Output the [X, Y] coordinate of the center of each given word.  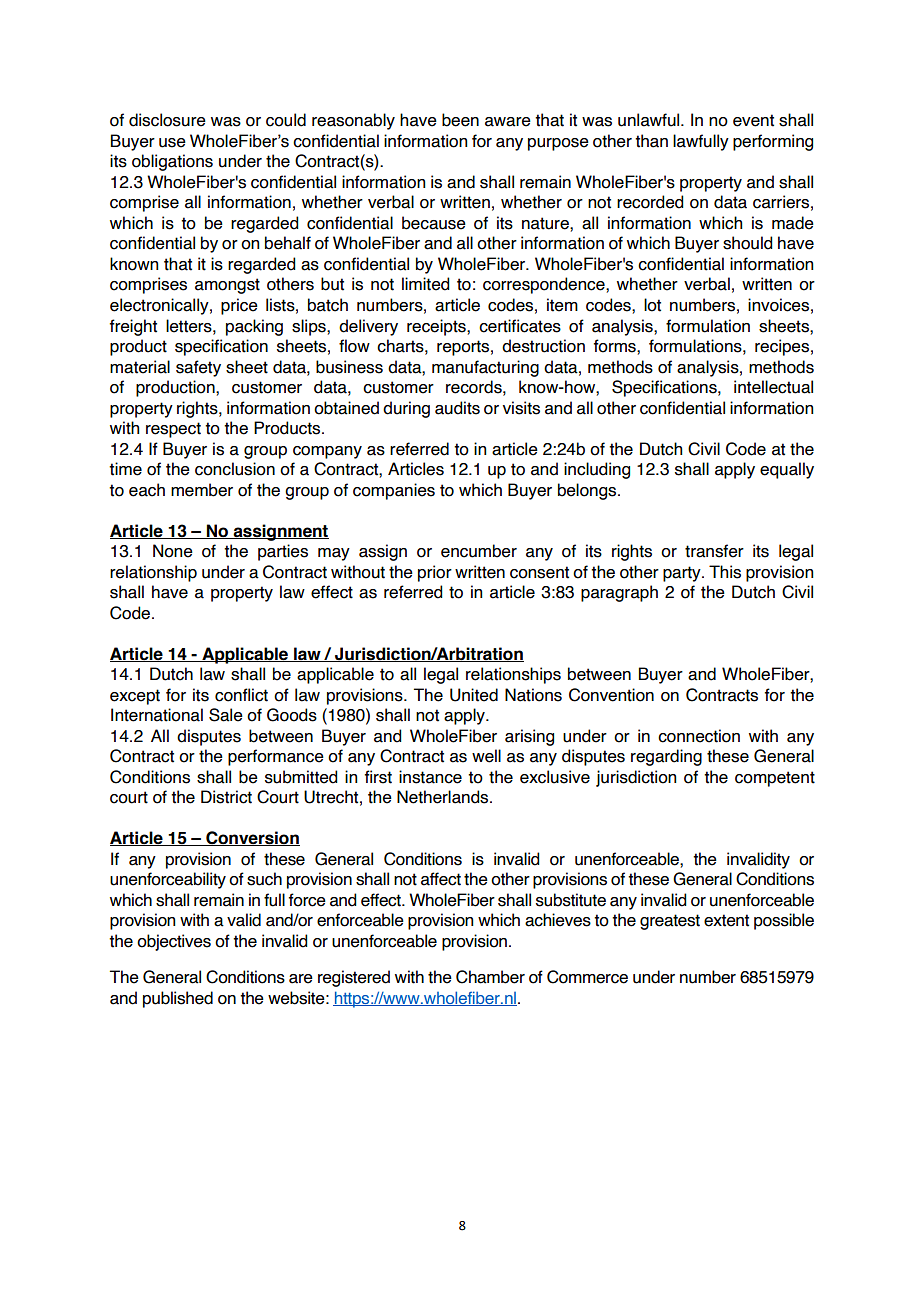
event [753, 120]
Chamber [490, 977]
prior [435, 573]
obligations [172, 162]
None [173, 551]
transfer [714, 551]
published [178, 999]
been [460, 120]
